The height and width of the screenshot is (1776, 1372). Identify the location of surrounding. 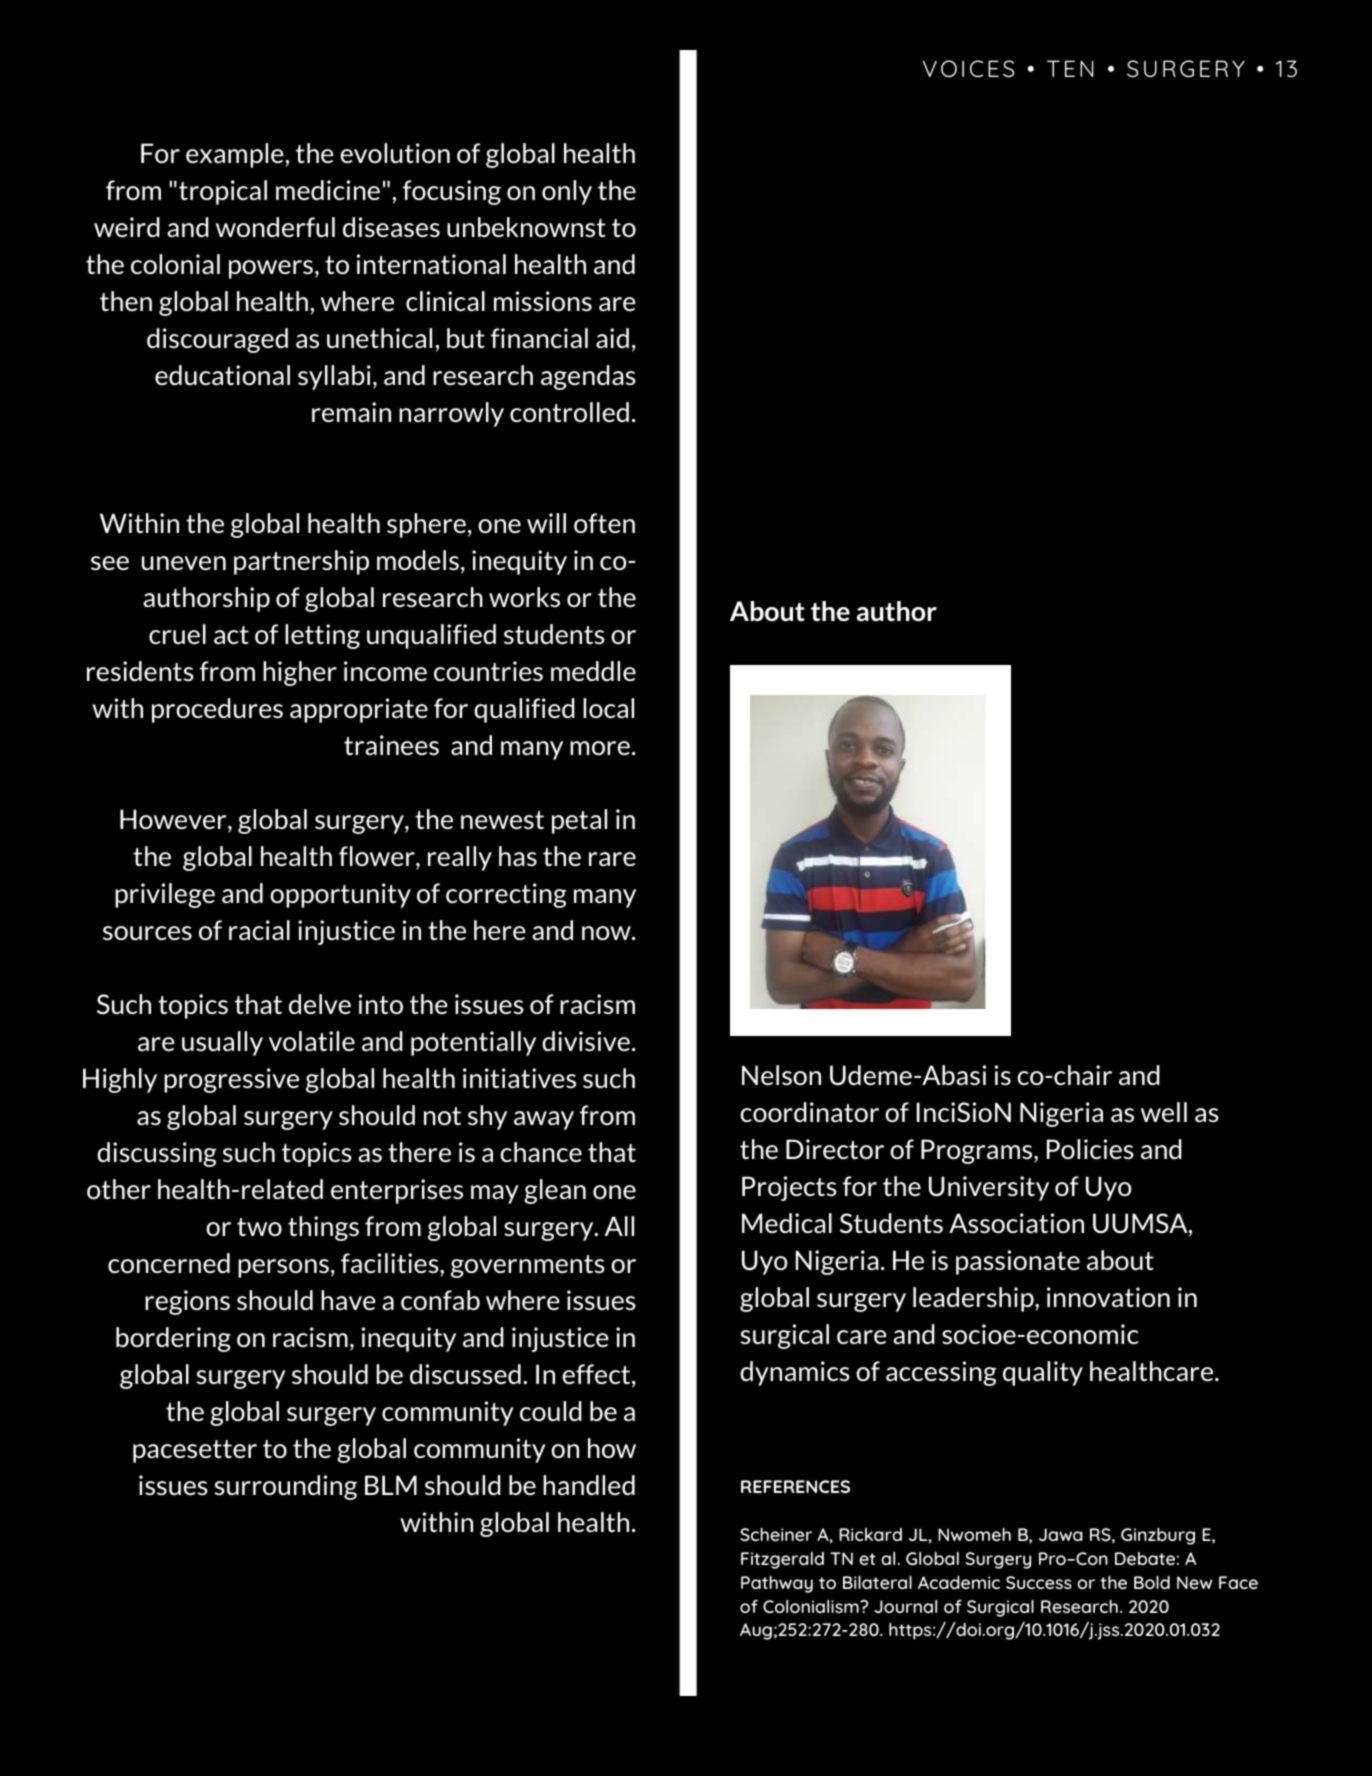
(285, 1487).
